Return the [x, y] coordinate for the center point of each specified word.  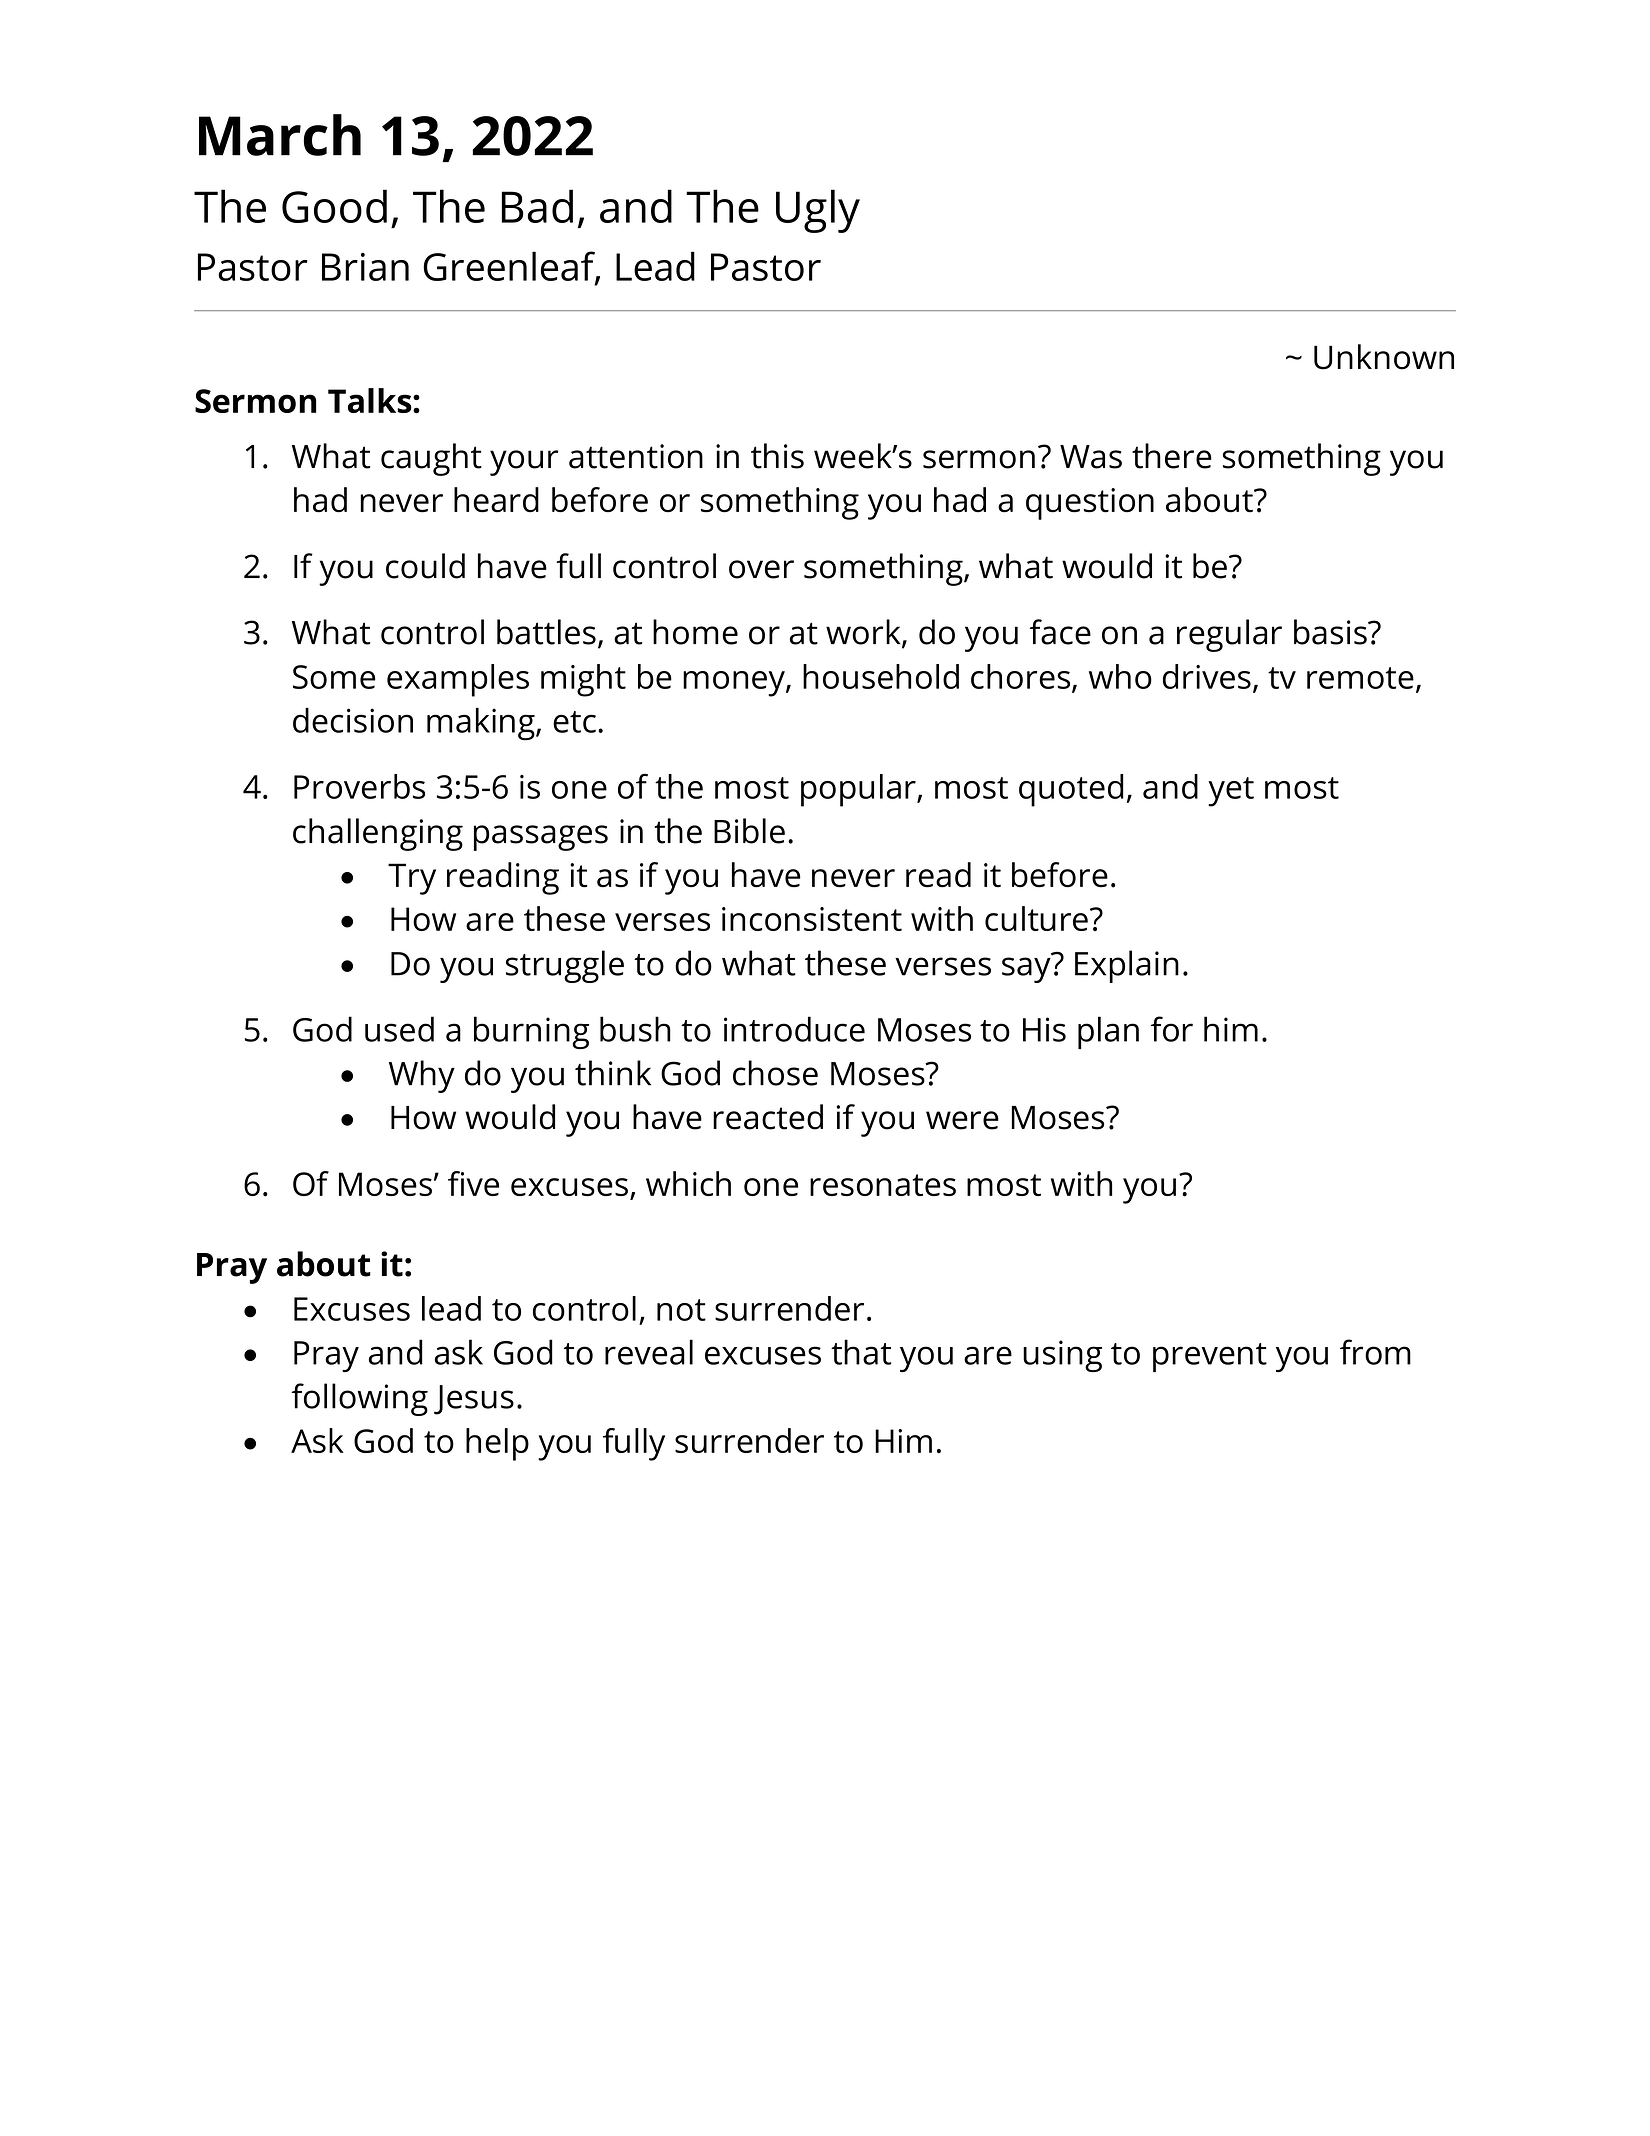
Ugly [818, 211]
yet [1231, 792]
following [359, 1399]
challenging [378, 834]
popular [859, 790]
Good [334, 206]
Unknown [1384, 357]
